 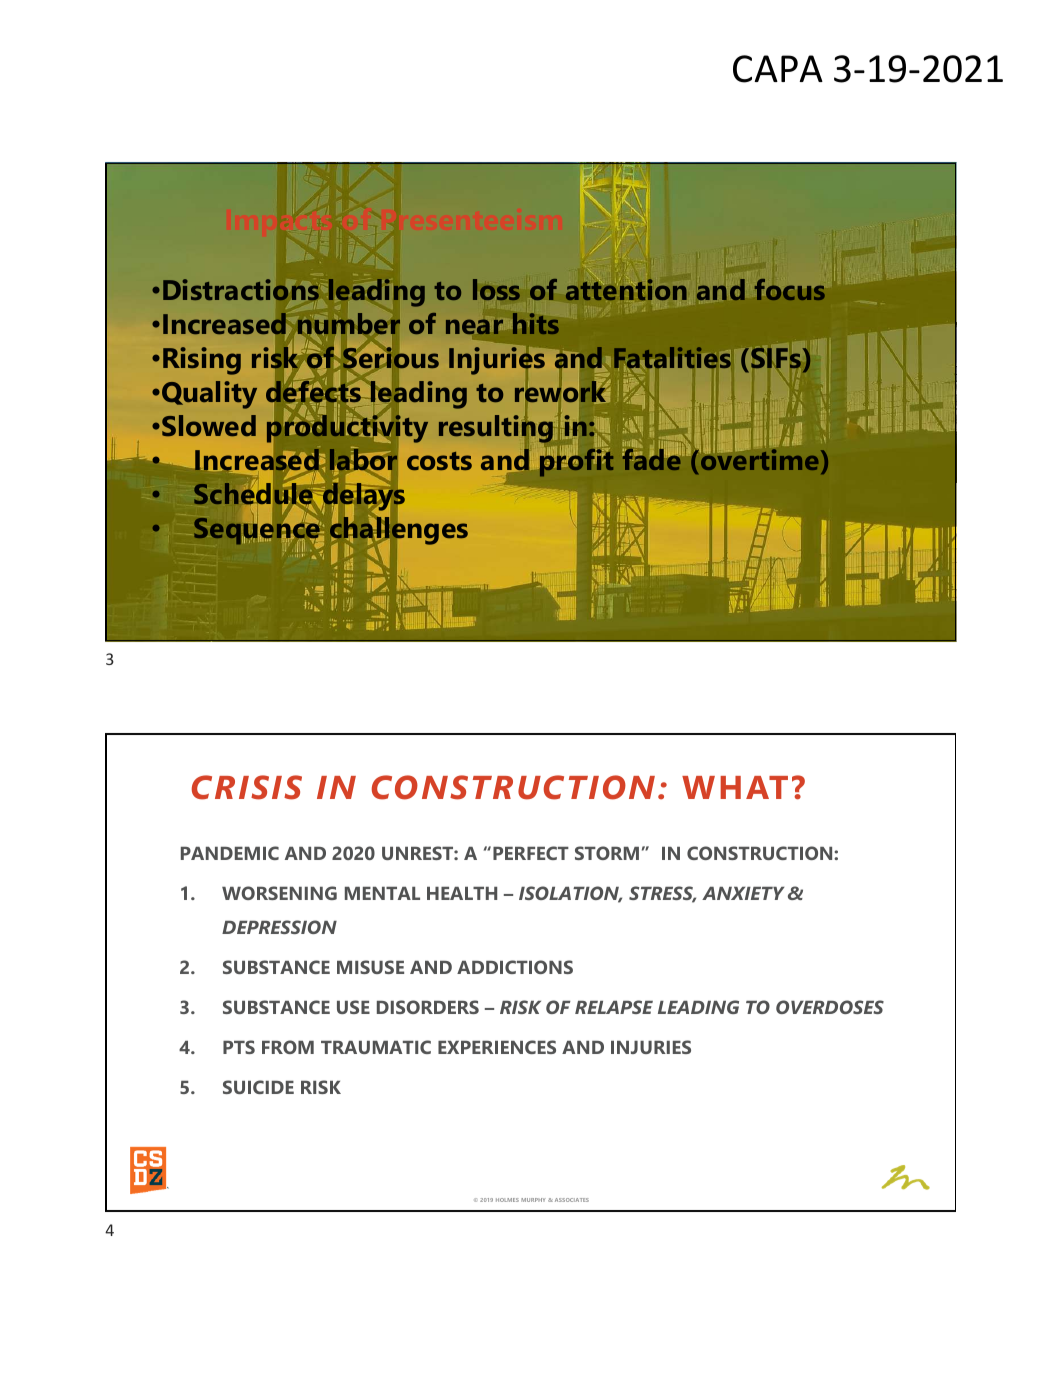 What do you see at coordinates (778, 69) in the screenshot?
I see `CAPA` at bounding box center [778, 69].
